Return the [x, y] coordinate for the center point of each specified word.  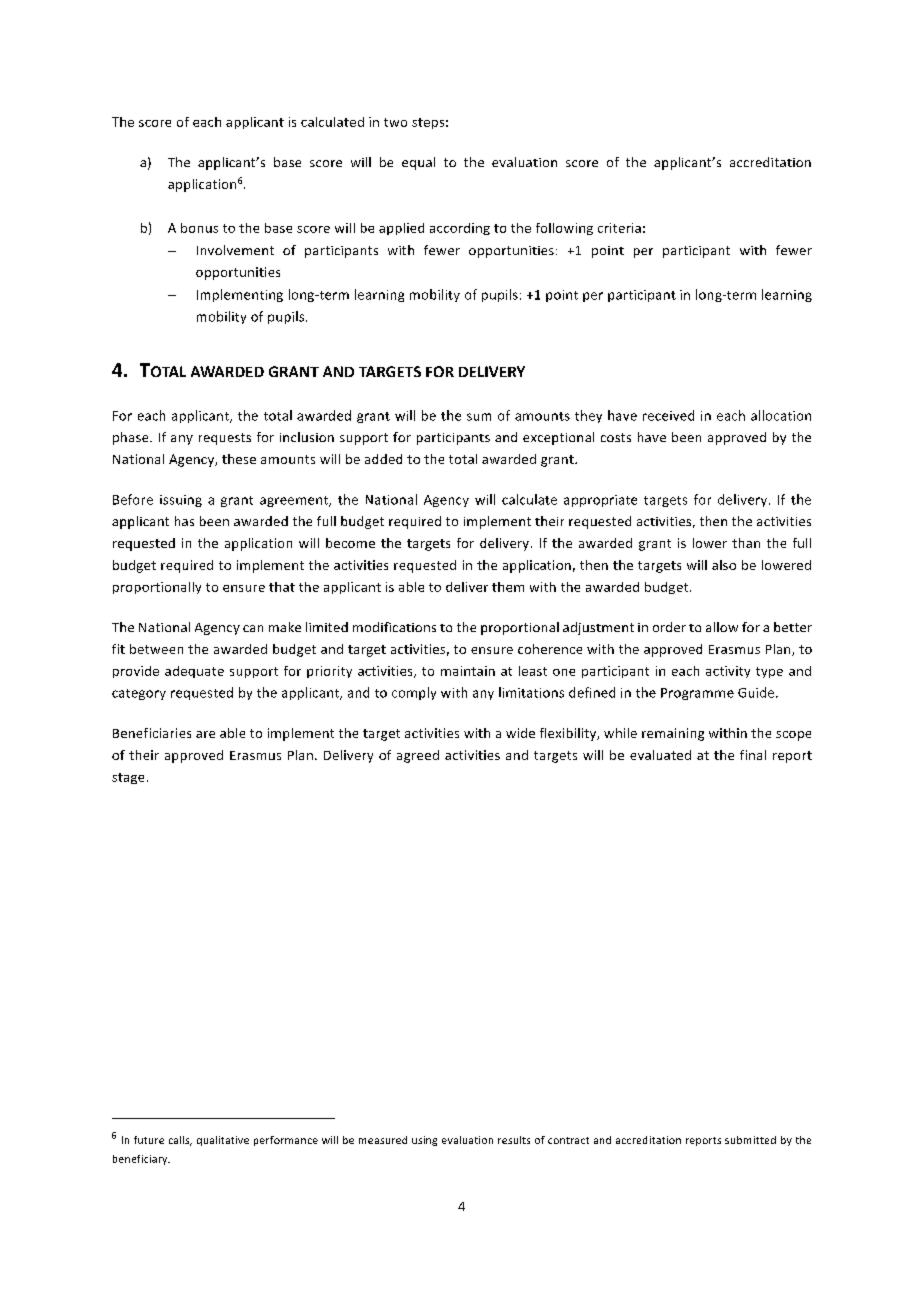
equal [418, 163]
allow [722, 627]
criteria [619, 228]
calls [180, 1141]
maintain [468, 671]
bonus [199, 228]
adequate [194, 672]
